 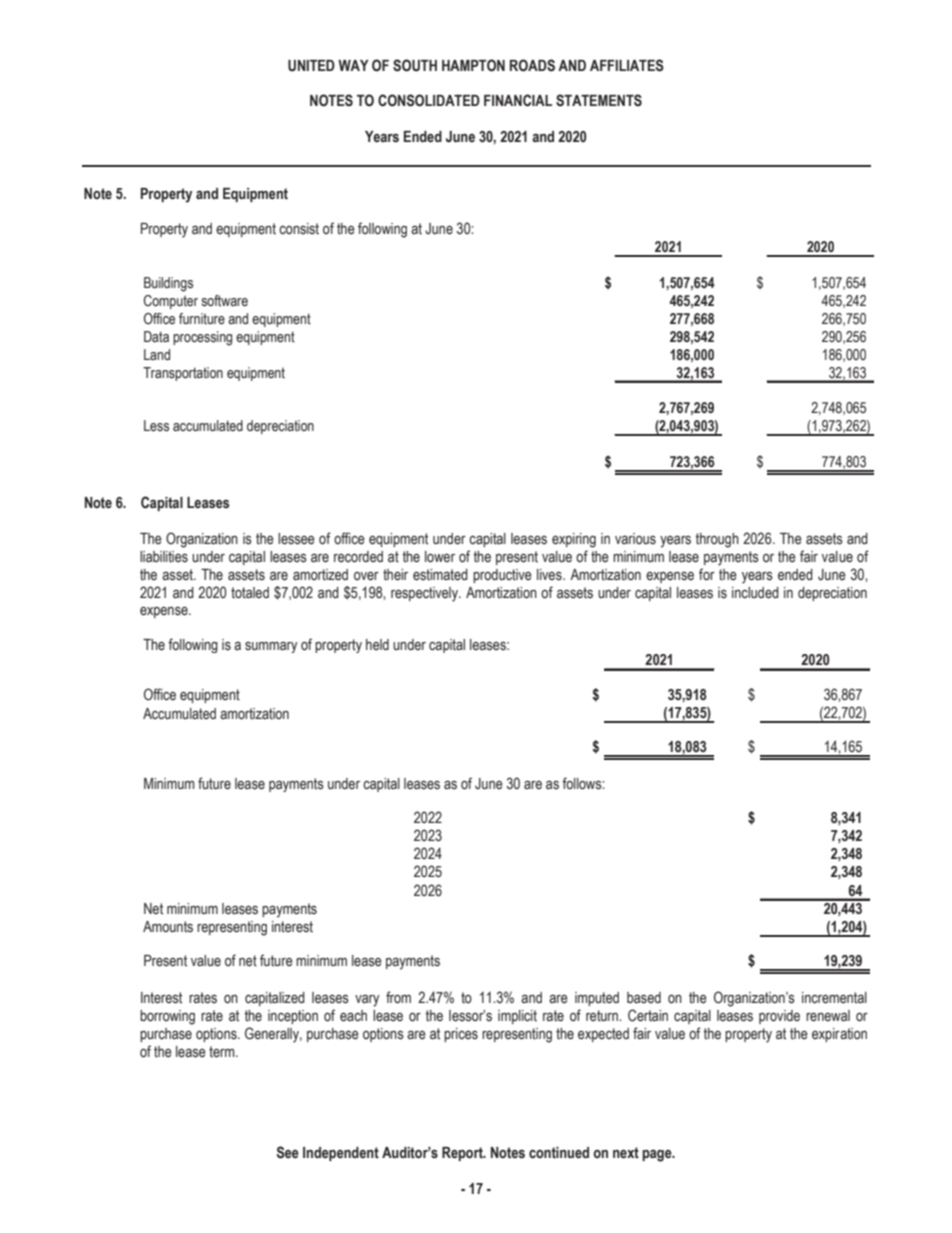 I want to click on Report, so click(x=463, y=1154).
